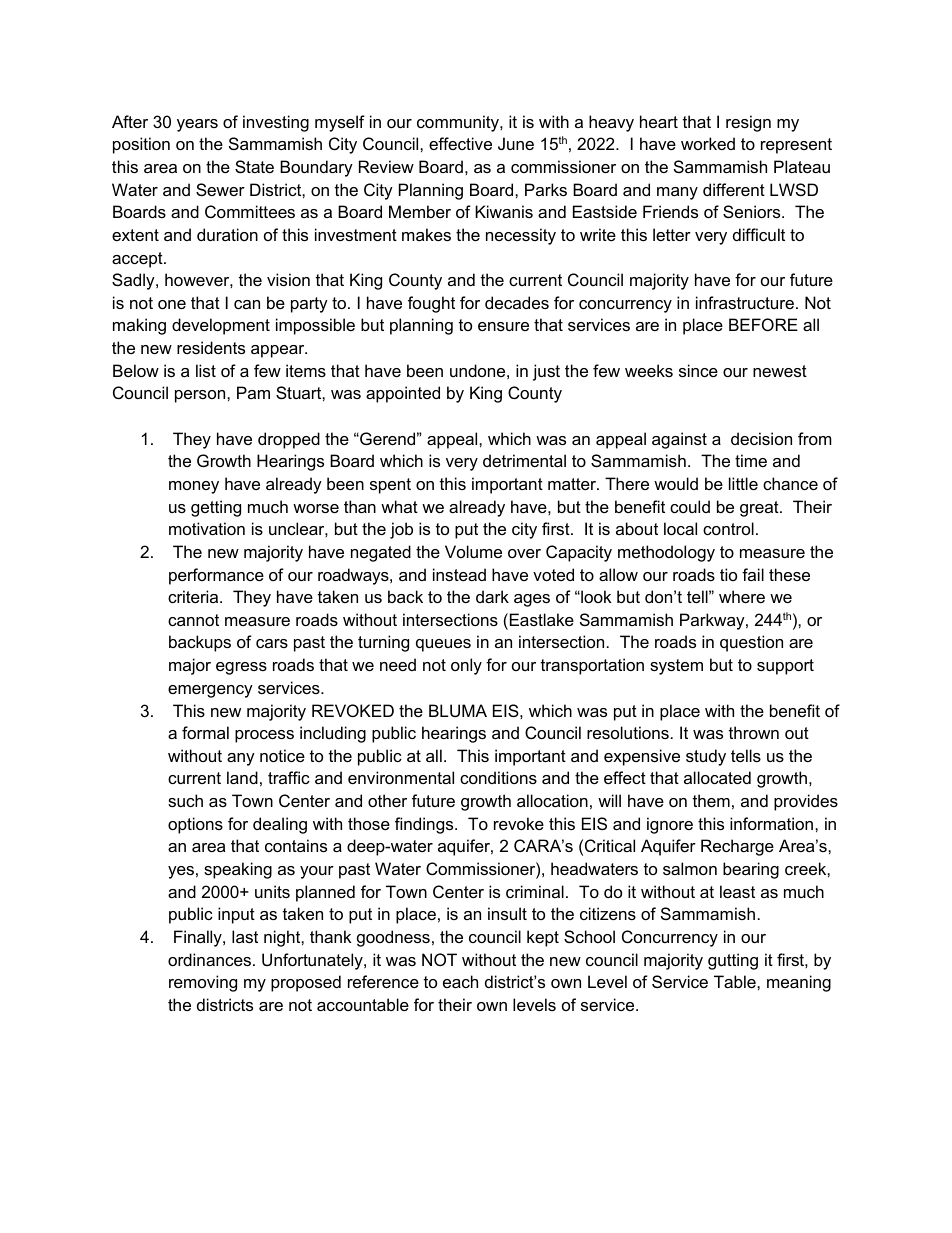 The height and width of the image is (1233, 952). Describe the element at coordinates (403, 394) in the image. I see `appointed` at that location.
